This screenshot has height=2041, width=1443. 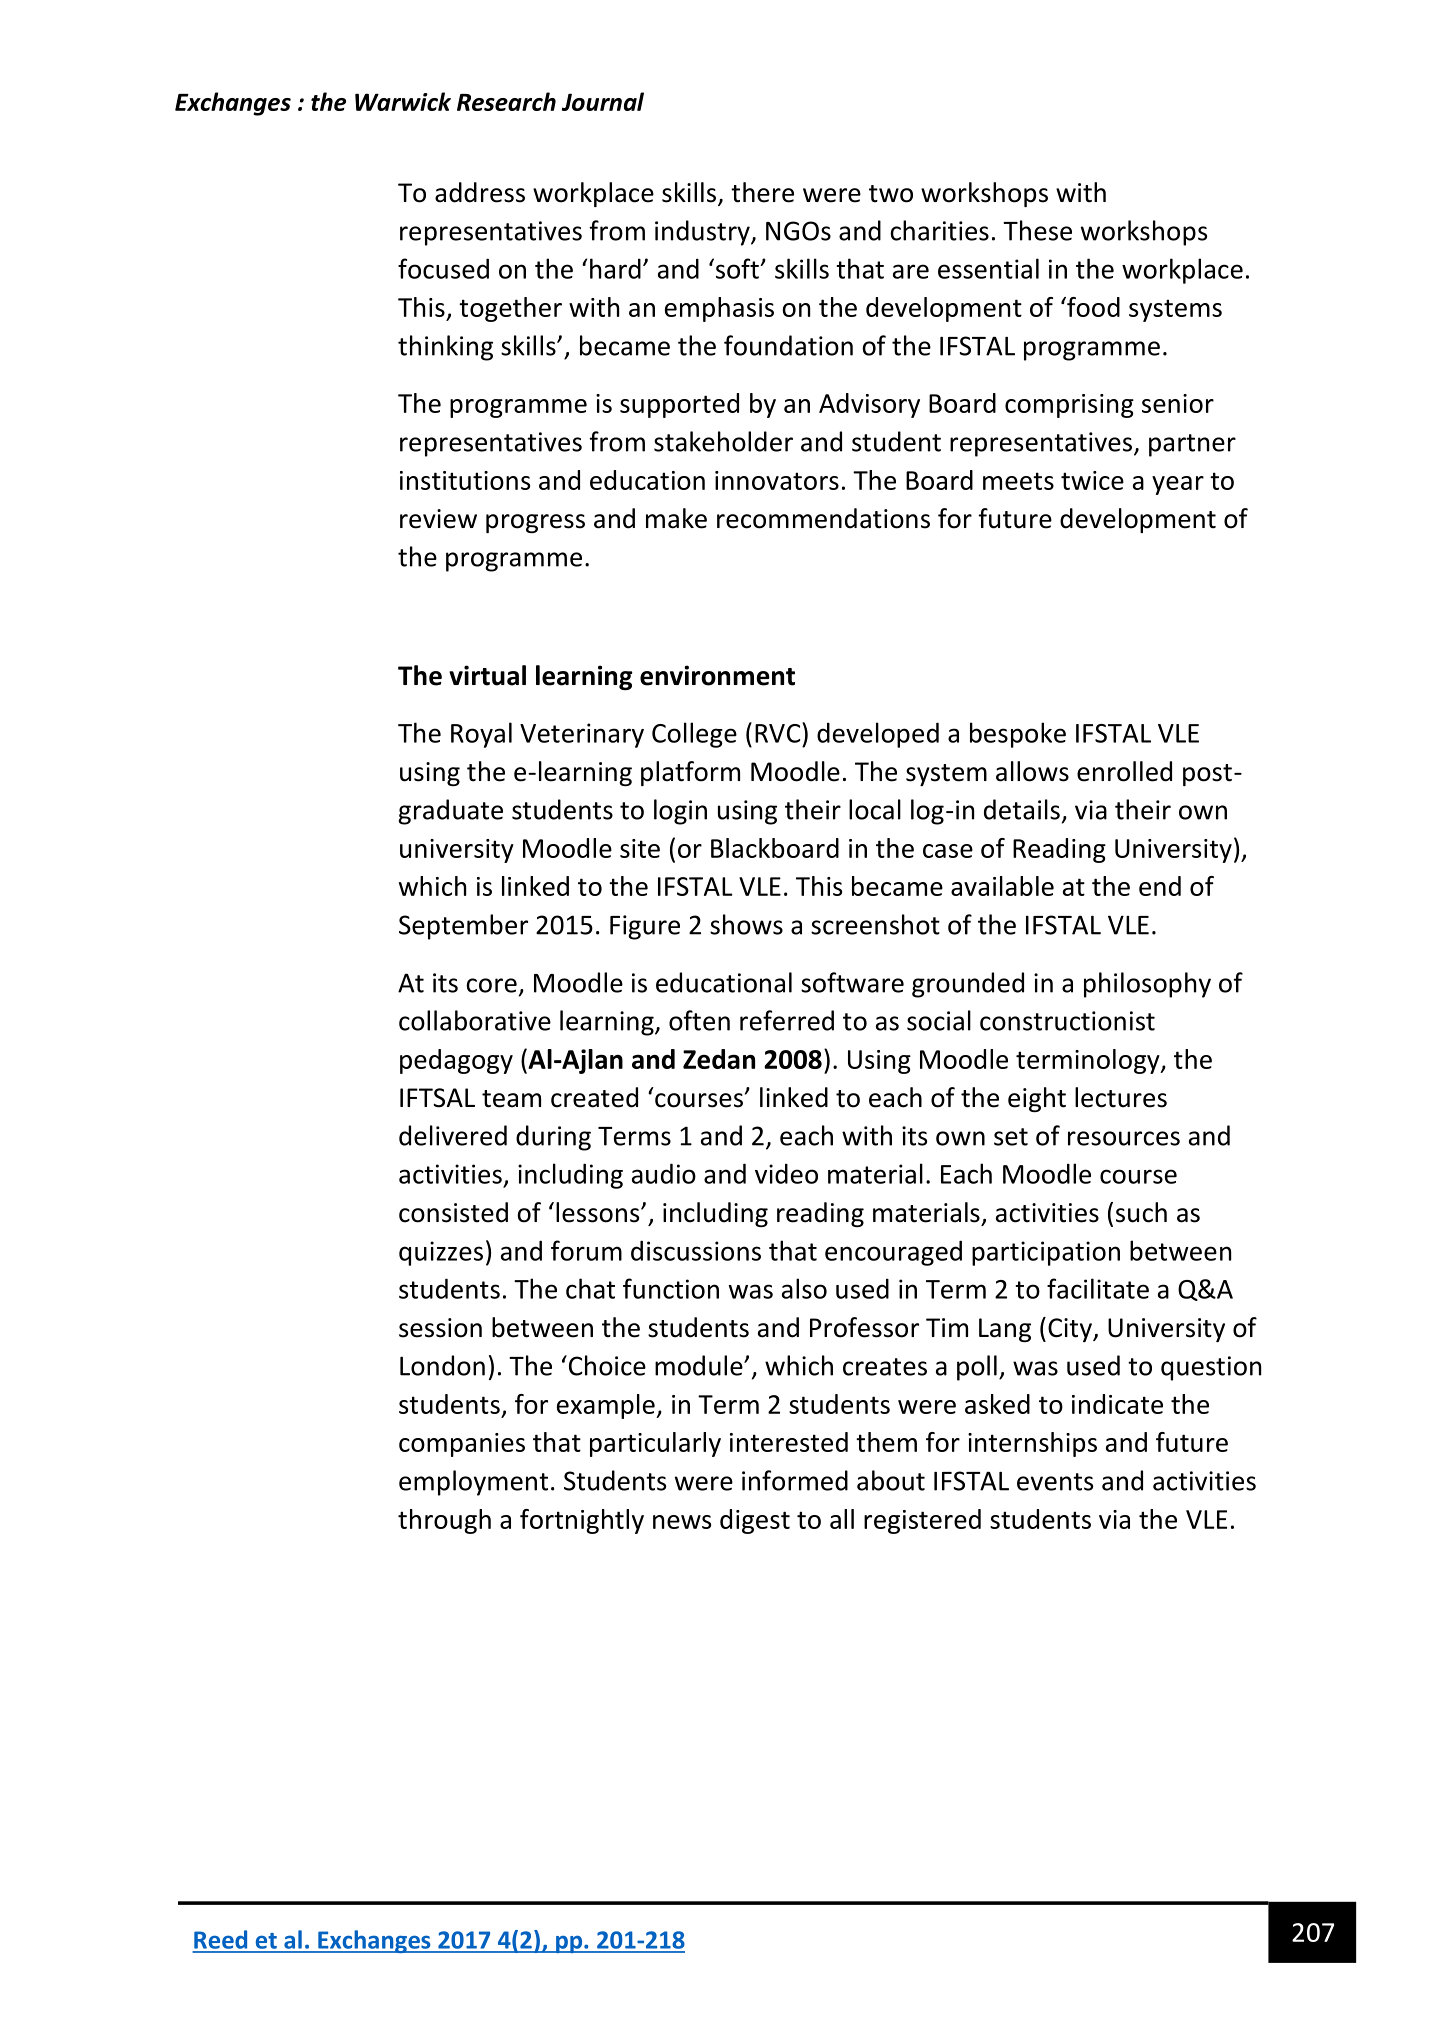 What do you see at coordinates (1037, 230) in the screenshot?
I see `These` at bounding box center [1037, 230].
